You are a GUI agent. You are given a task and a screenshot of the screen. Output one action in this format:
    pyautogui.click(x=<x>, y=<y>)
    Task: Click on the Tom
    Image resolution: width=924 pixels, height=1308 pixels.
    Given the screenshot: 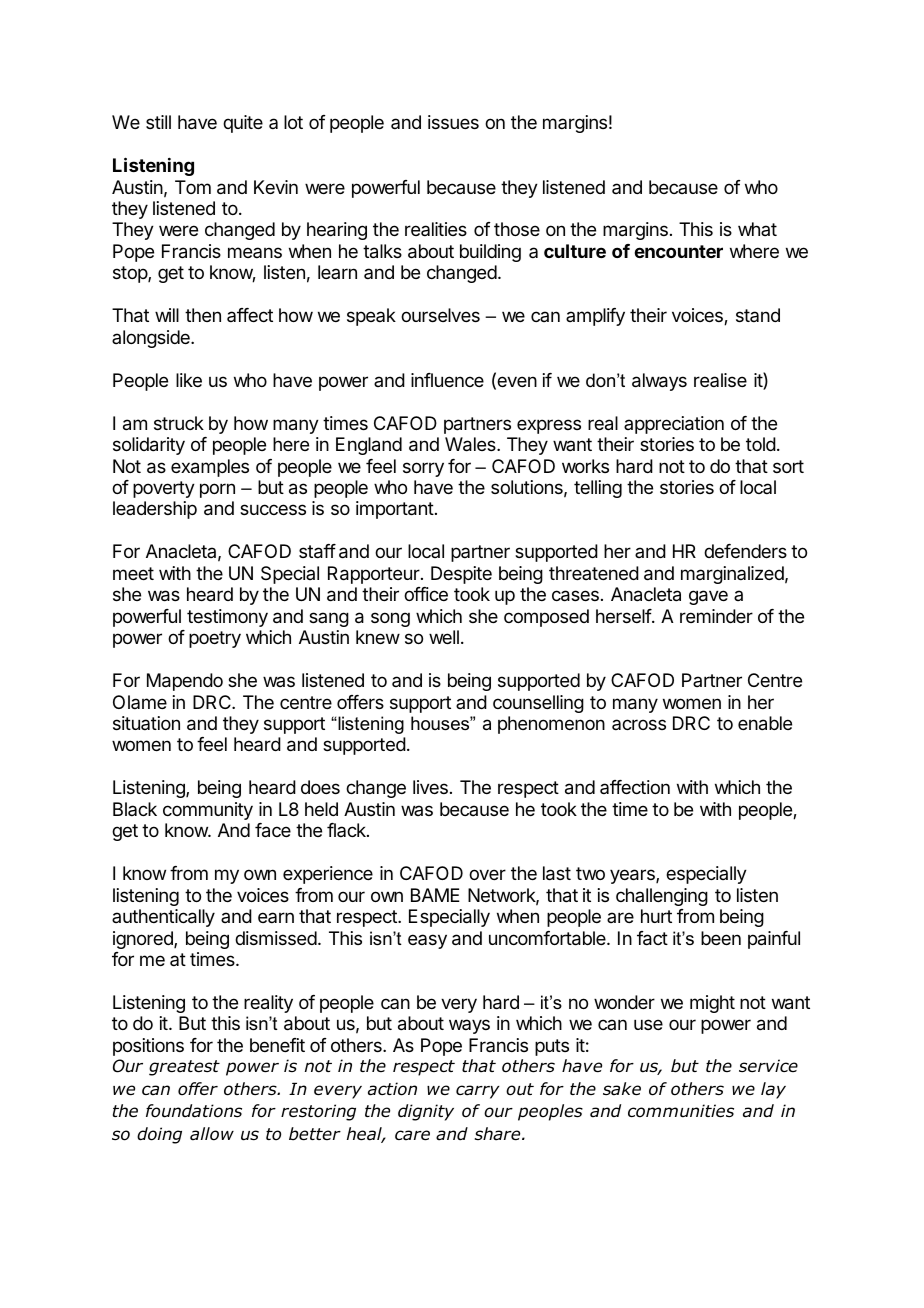 What is the action you would take?
    pyautogui.click(x=193, y=187)
